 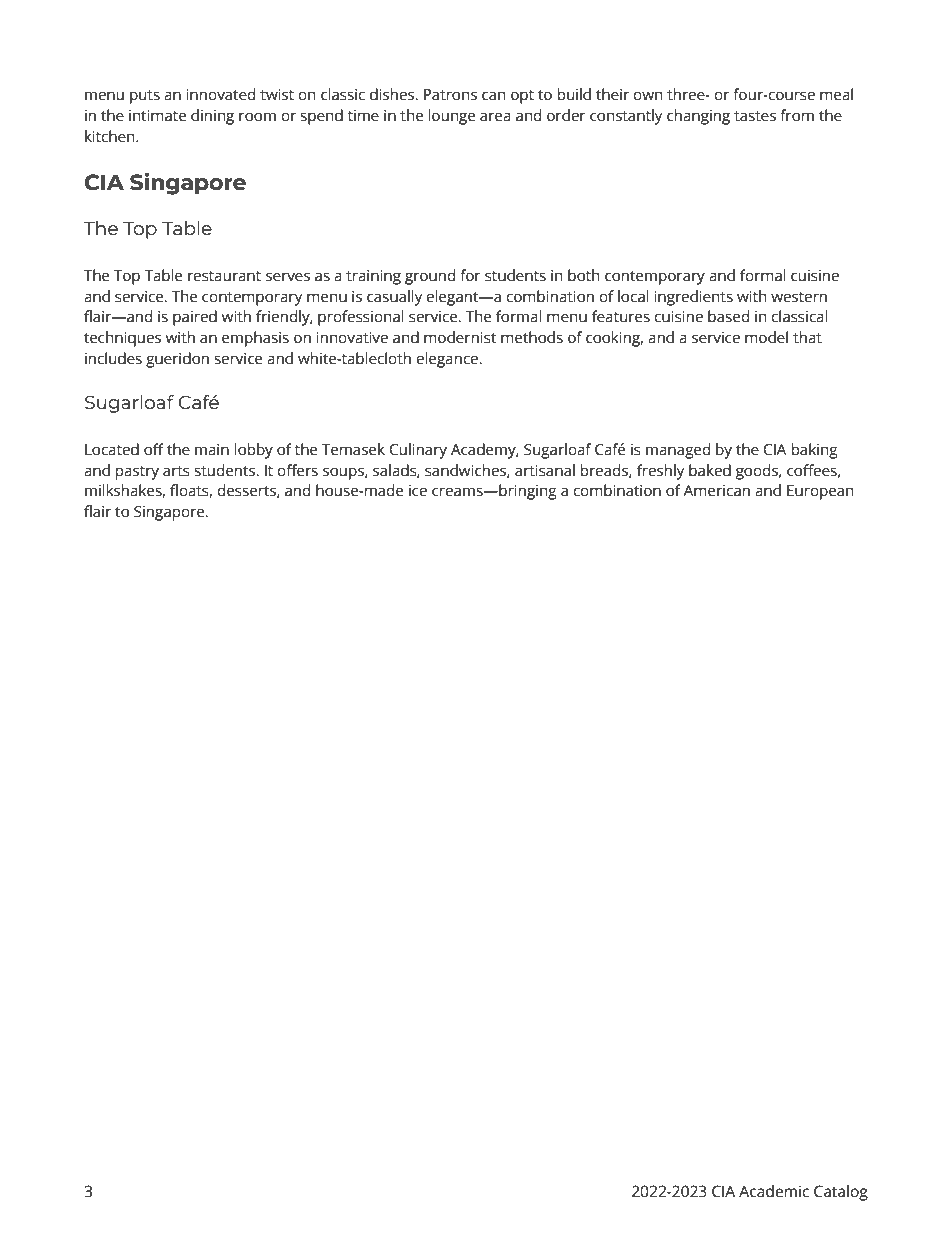 I want to click on Catalog, so click(x=841, y=1193).
